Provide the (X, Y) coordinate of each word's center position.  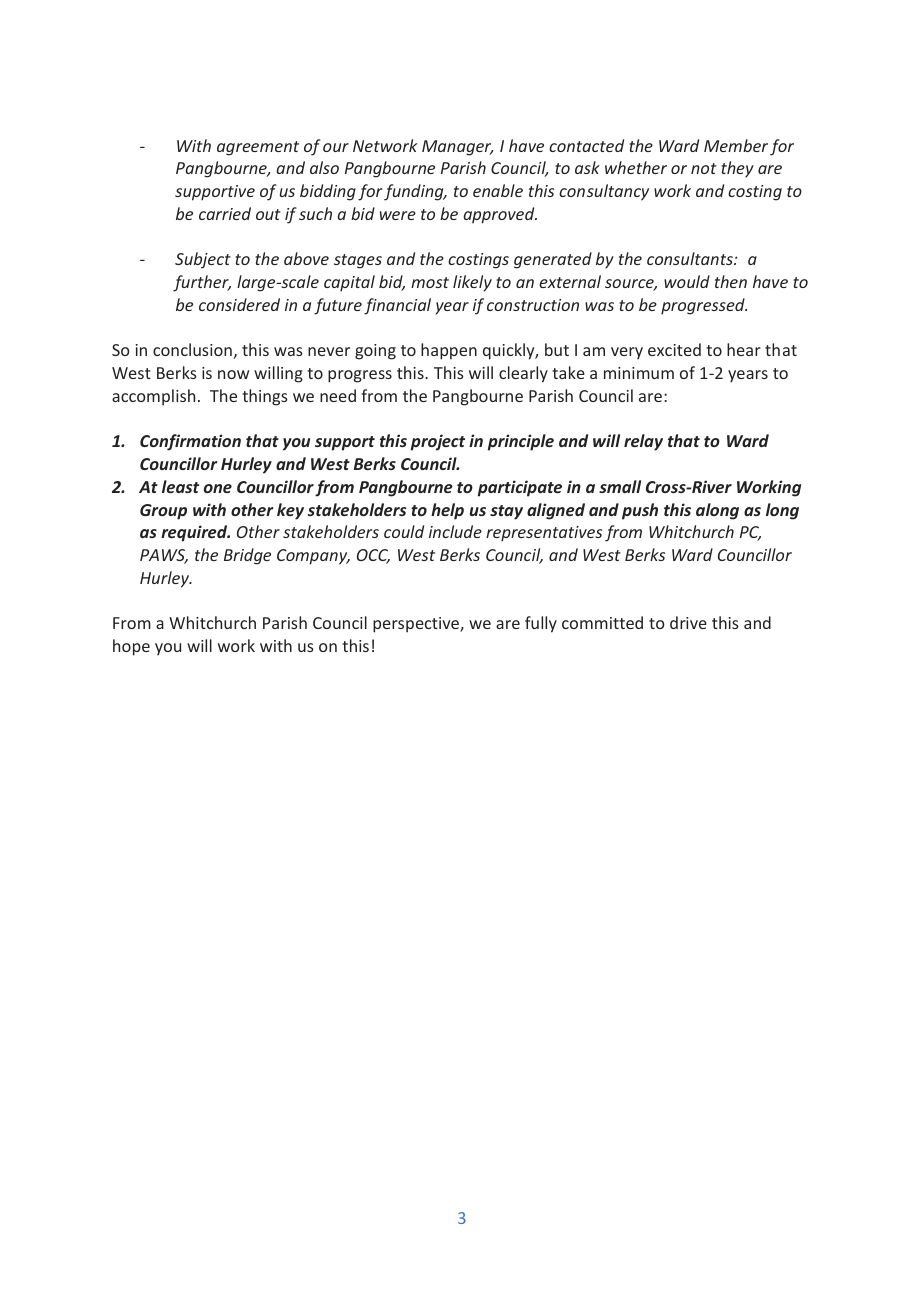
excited (674, 349)
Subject (203, 260)
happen (449, 351)
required (195, 533)
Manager (458, 148)
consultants (691, 258)
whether (636, 167)
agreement (258, 148)
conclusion (192, 349)
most (430, 282)
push (640, 511)
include (455, 531)
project (438, 442)
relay (643, 442)
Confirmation (190, 442)
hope (131, 647)
